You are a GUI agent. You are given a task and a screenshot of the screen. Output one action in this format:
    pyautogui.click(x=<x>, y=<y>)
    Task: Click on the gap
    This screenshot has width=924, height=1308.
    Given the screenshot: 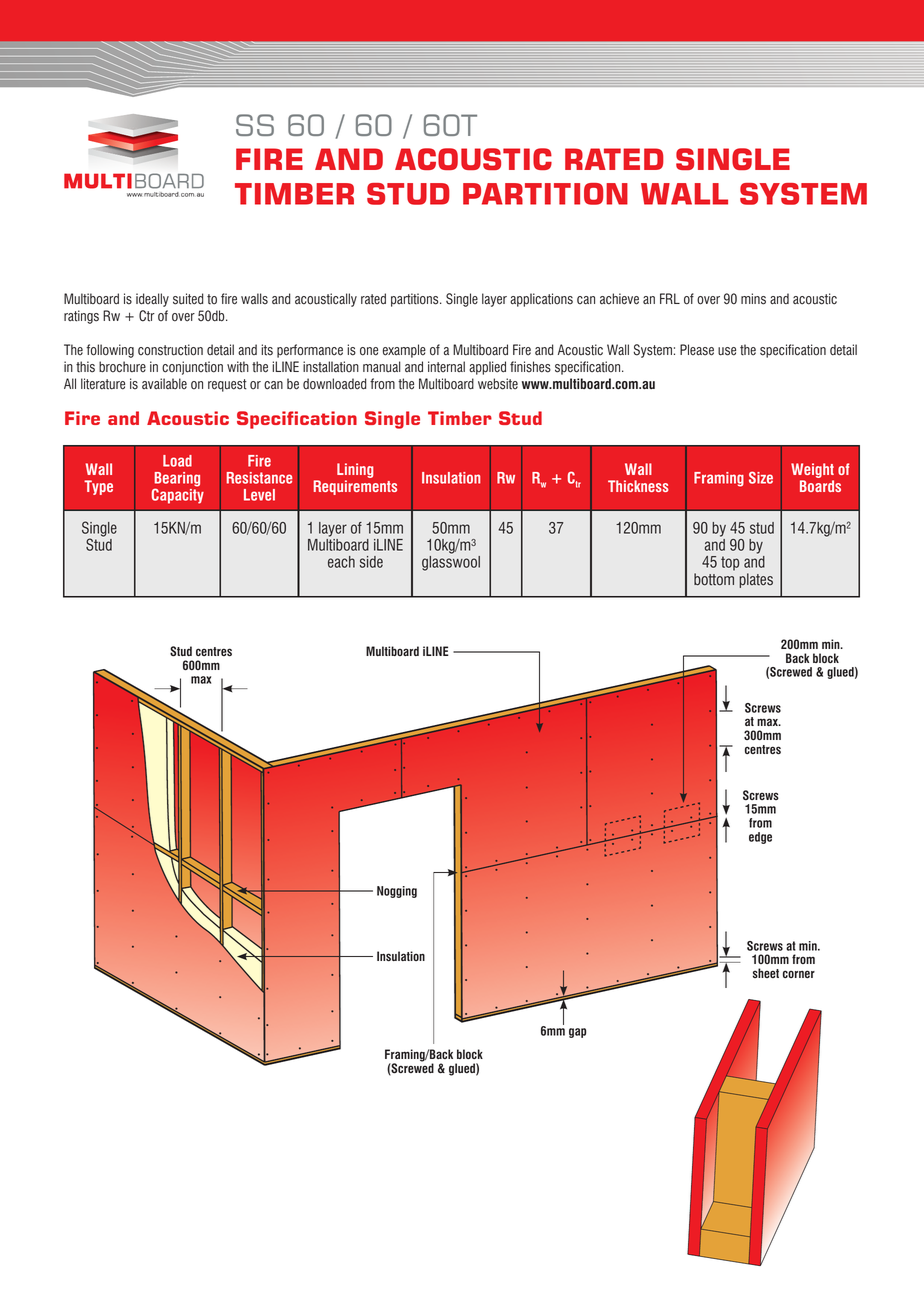 What is the action you would take?
    pyautogui.click(x=577, y=1033)
